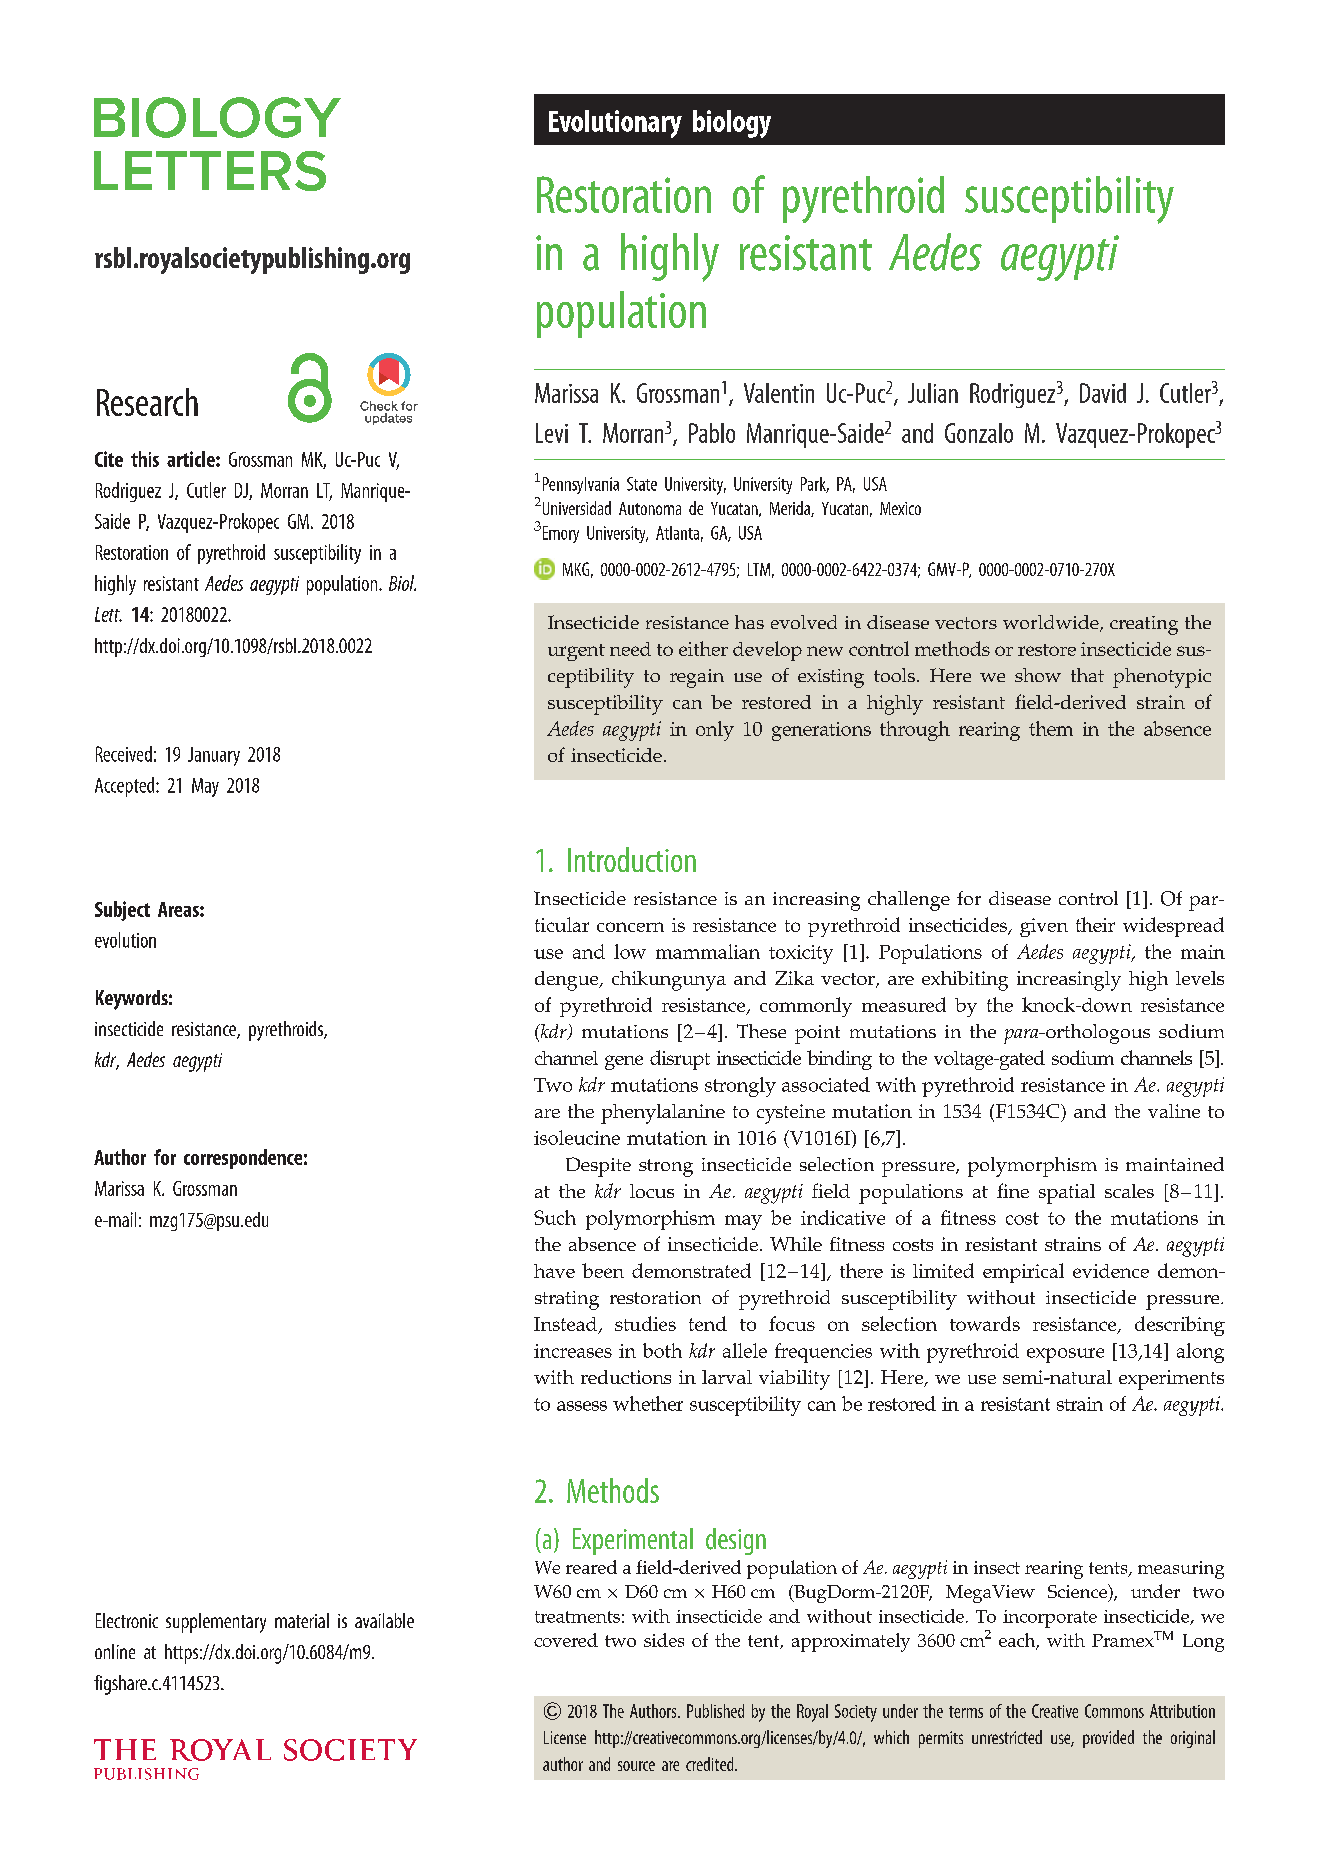 Image resolution: width=1319 pixels, height=1866 pixels. I want to click on that, so click(1087, 675).
